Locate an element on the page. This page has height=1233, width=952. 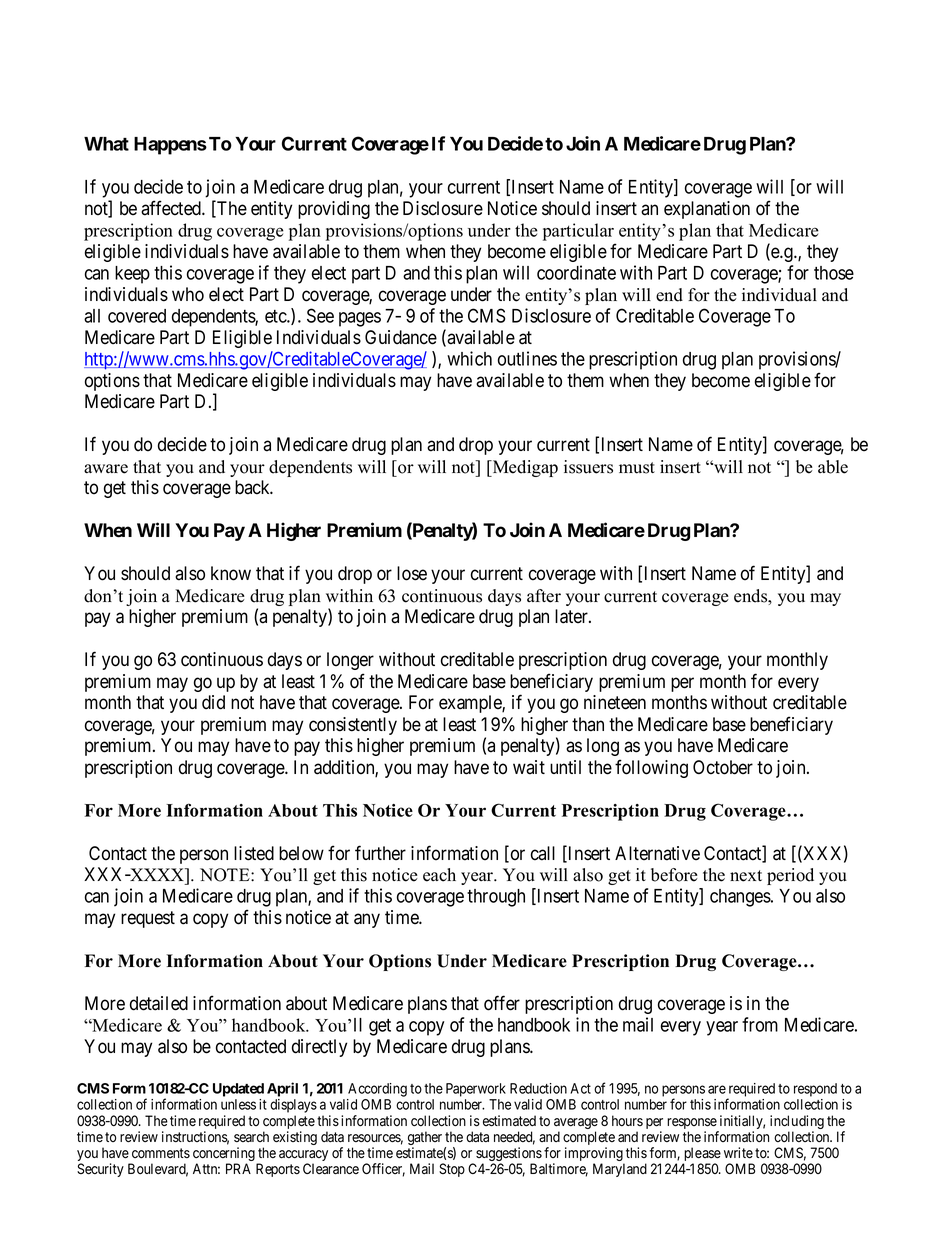
comments is located at coordinates (161, 1153).
